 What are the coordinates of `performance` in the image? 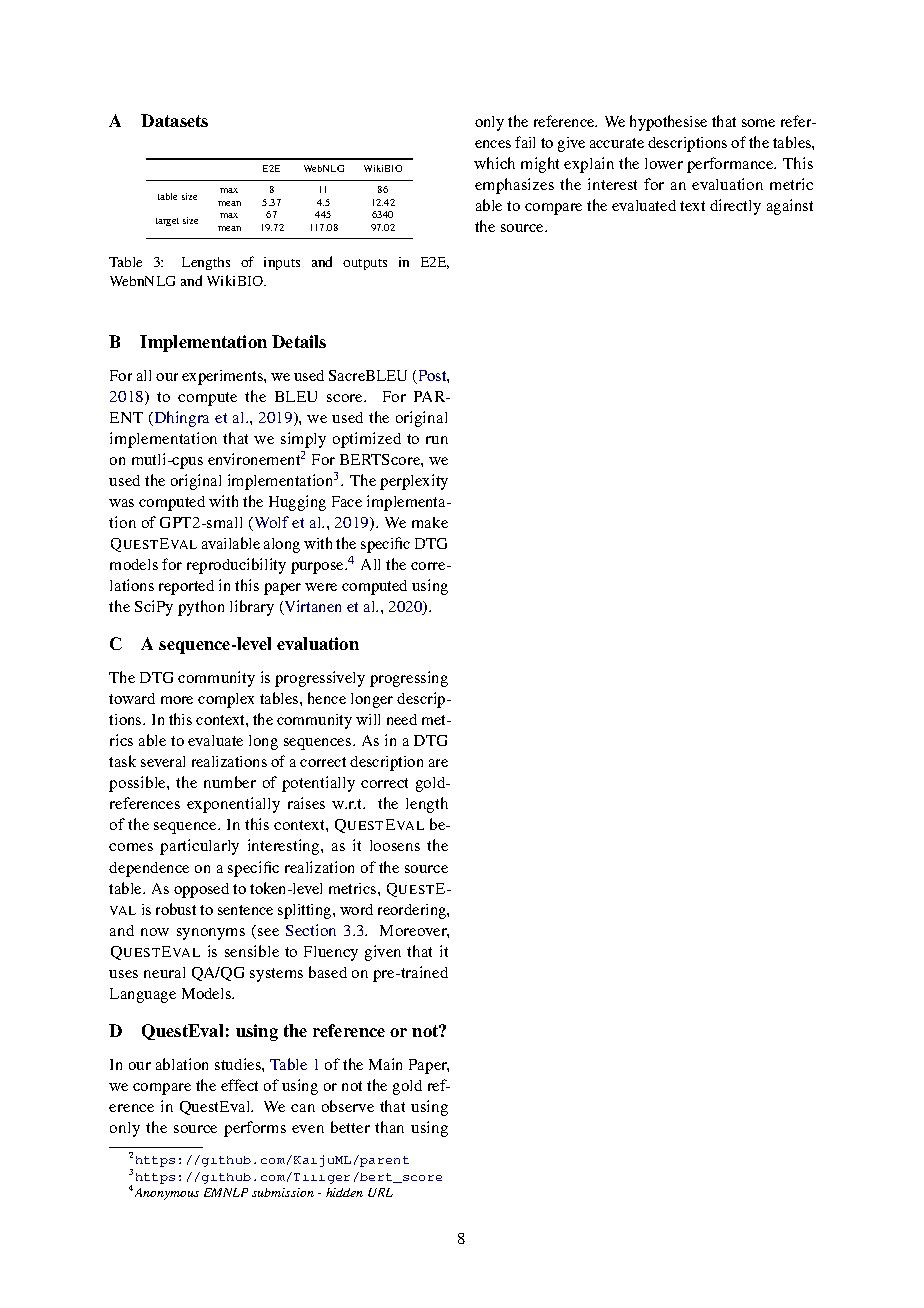 It's located at (731, 165).
